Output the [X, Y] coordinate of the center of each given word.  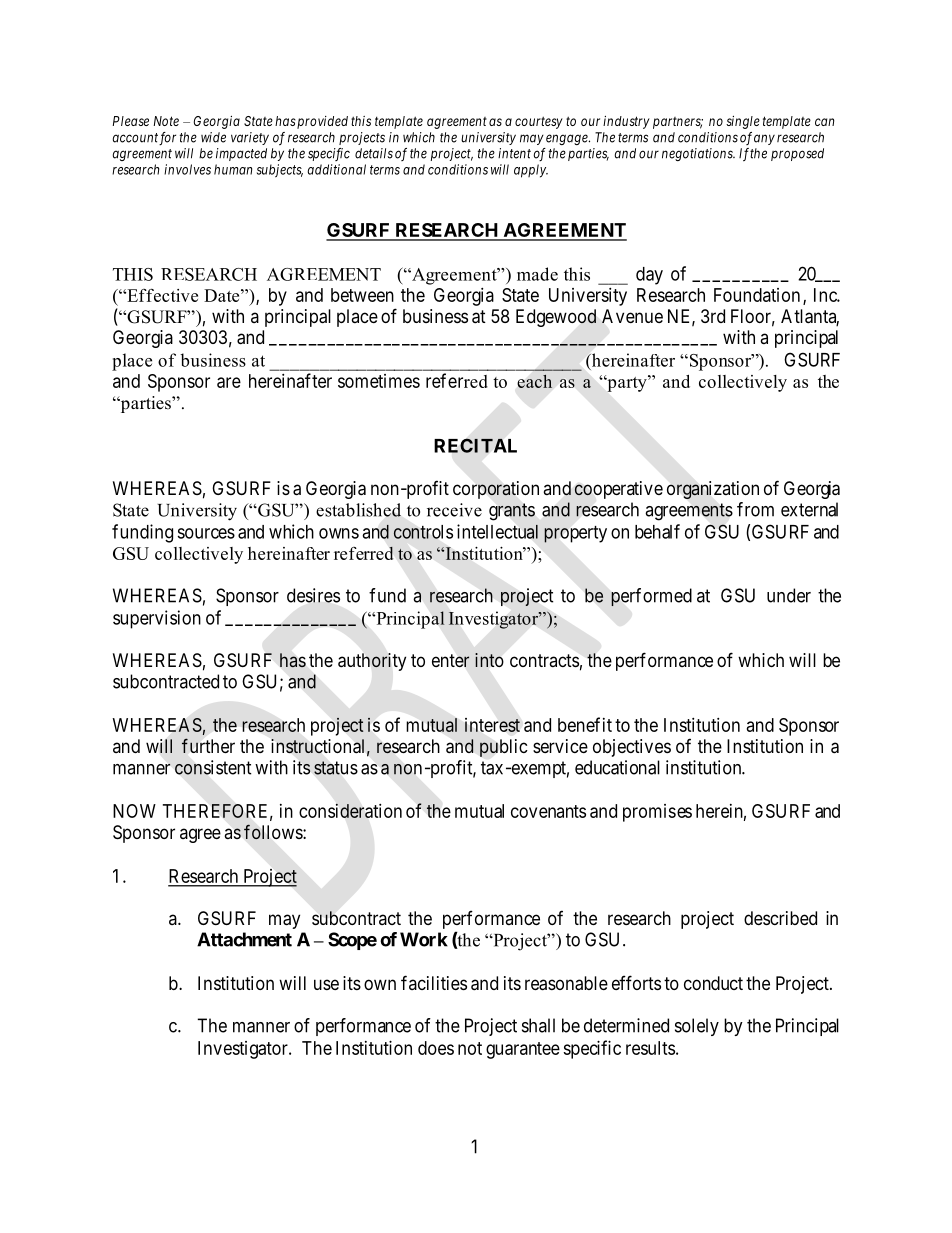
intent [514, 153]
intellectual [497, 531]
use [326, 984]
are [229, 382]
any [764, 139]
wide [213, 137]
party [627, 383]
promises [657, 813]
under [789, 595]
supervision [157, 619]
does [436, 1048]
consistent [213, 767]
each [535, 381]
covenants [548, 811]
